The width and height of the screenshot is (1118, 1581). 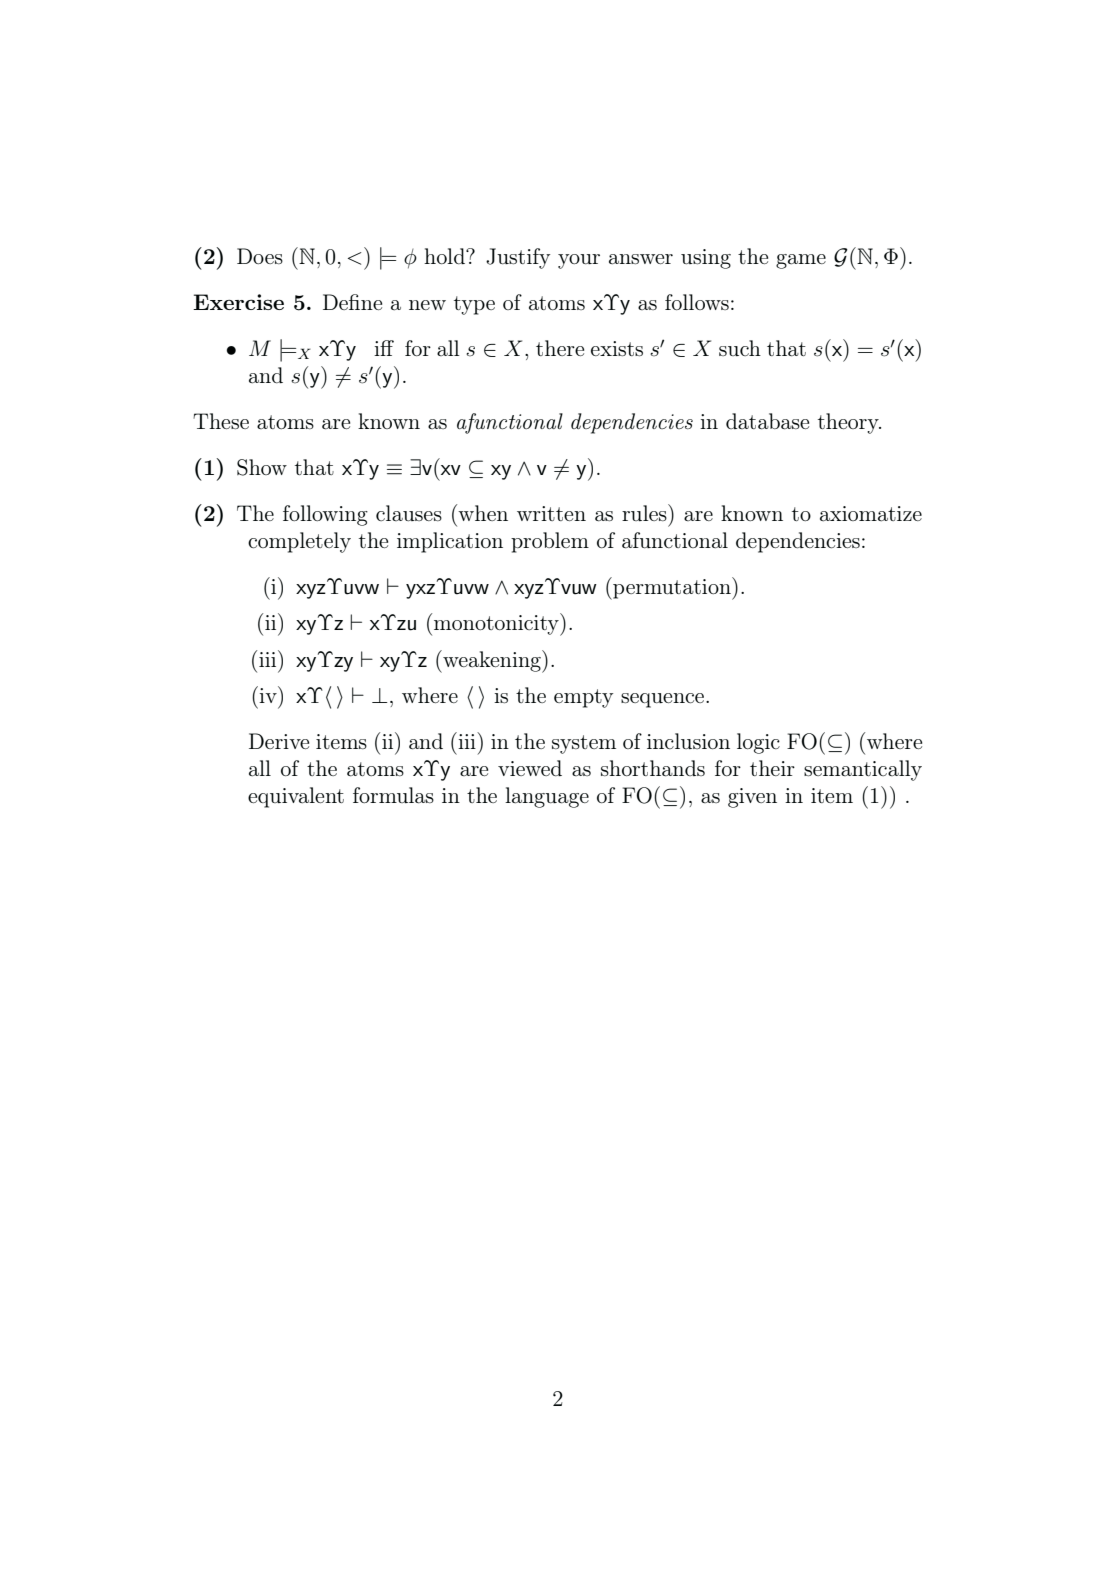 What do you see at coordinates (299, 542) in the screenshot?
I see `completely` at bounding box center [299, 542].
